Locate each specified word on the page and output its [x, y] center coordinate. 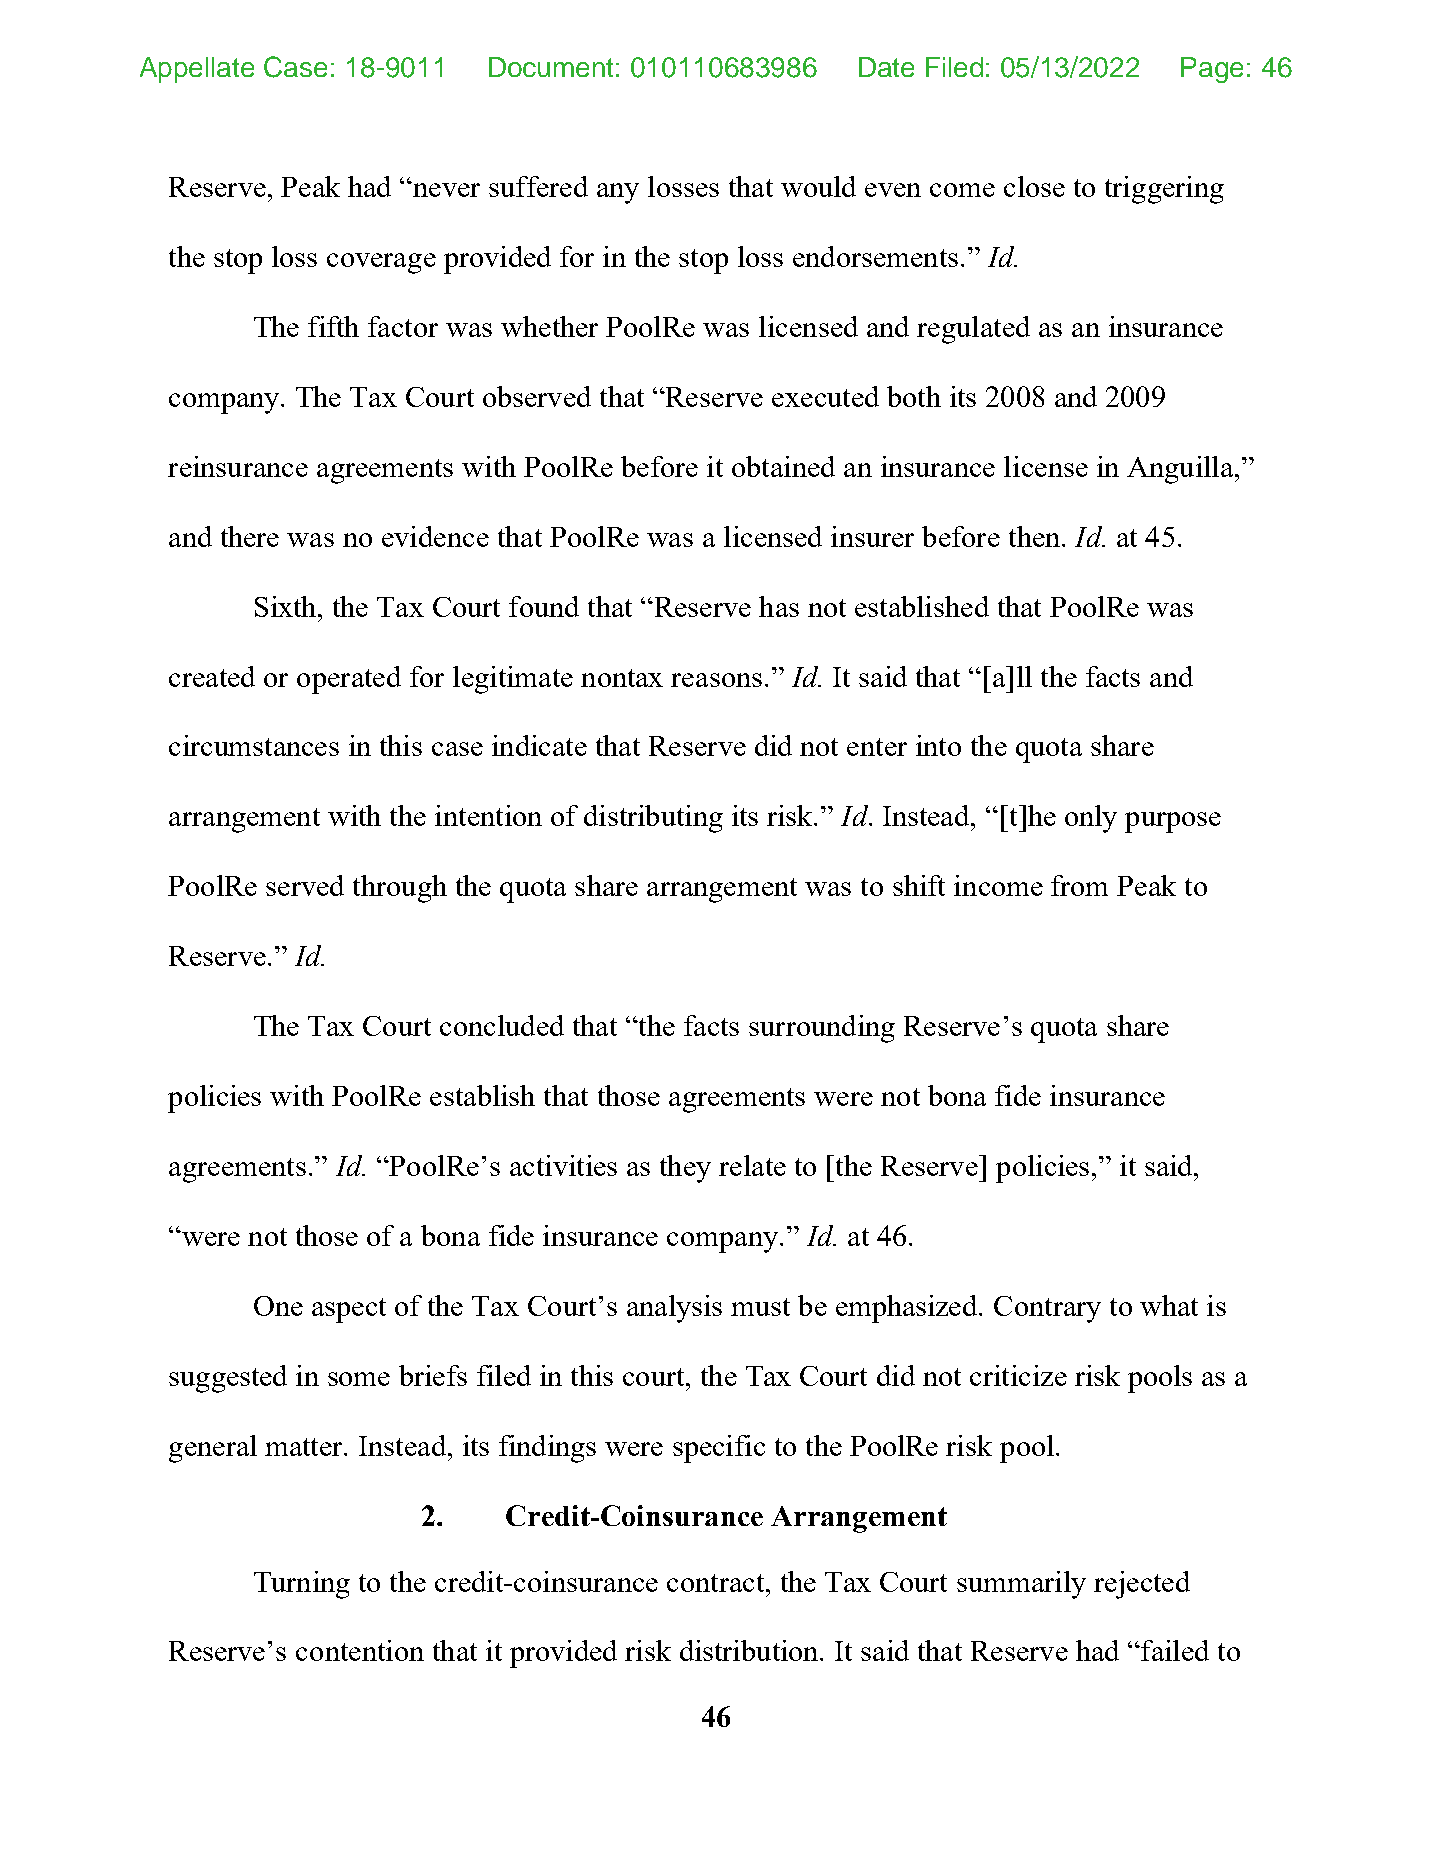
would [818, 186]
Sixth [287, 606]
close [1034, 186]
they [685, 1169]
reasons [716, 680]
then [1036, 536]
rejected [1142, 1585]
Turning [302, 1585]
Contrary [1047, 1309]
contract [717, 1583]
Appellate [197, 70]
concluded [502, 1025]
